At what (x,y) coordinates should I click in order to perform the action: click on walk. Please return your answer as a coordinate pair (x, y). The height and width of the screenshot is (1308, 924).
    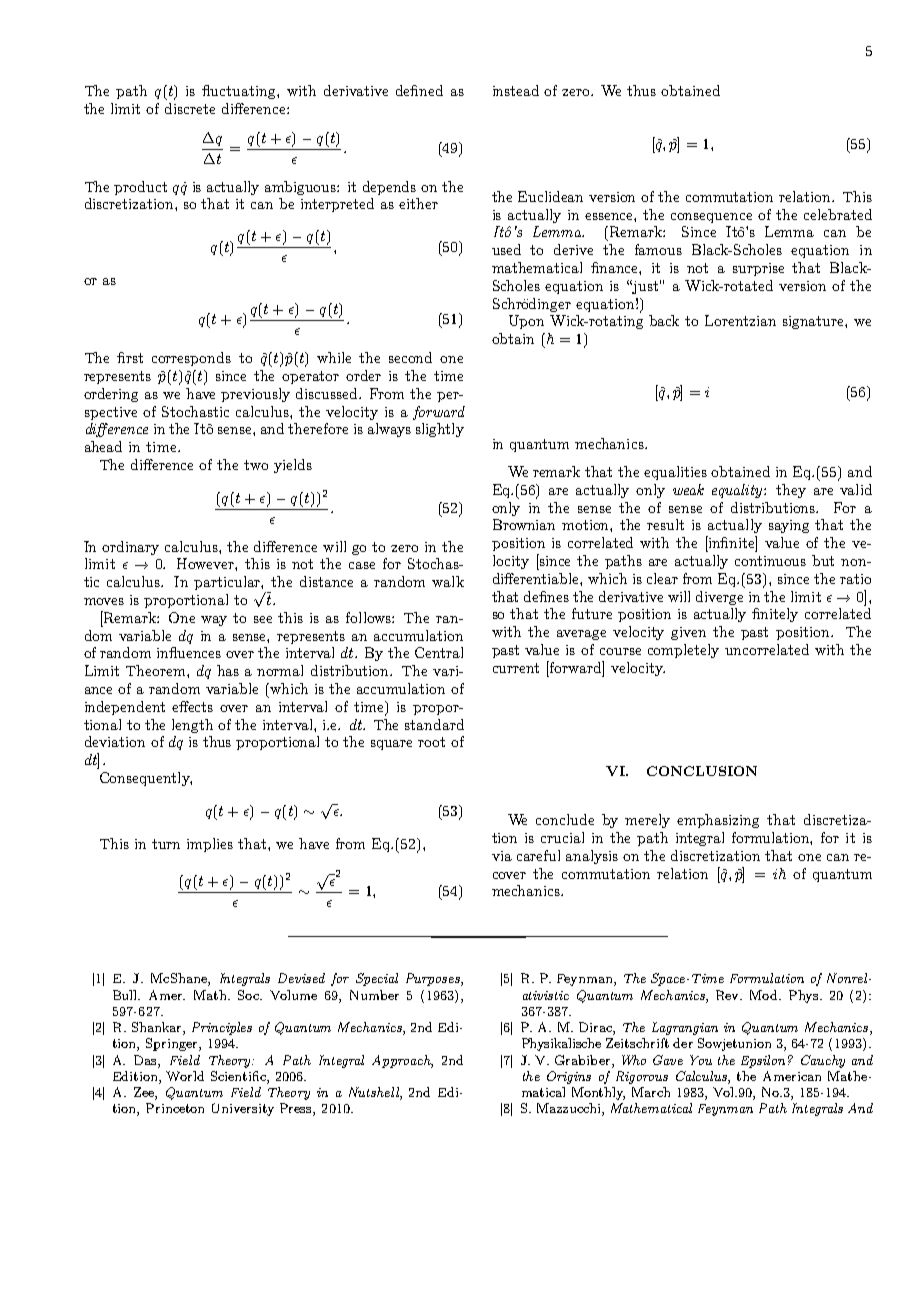
    Looking at the image, I should click on (448, 581).
